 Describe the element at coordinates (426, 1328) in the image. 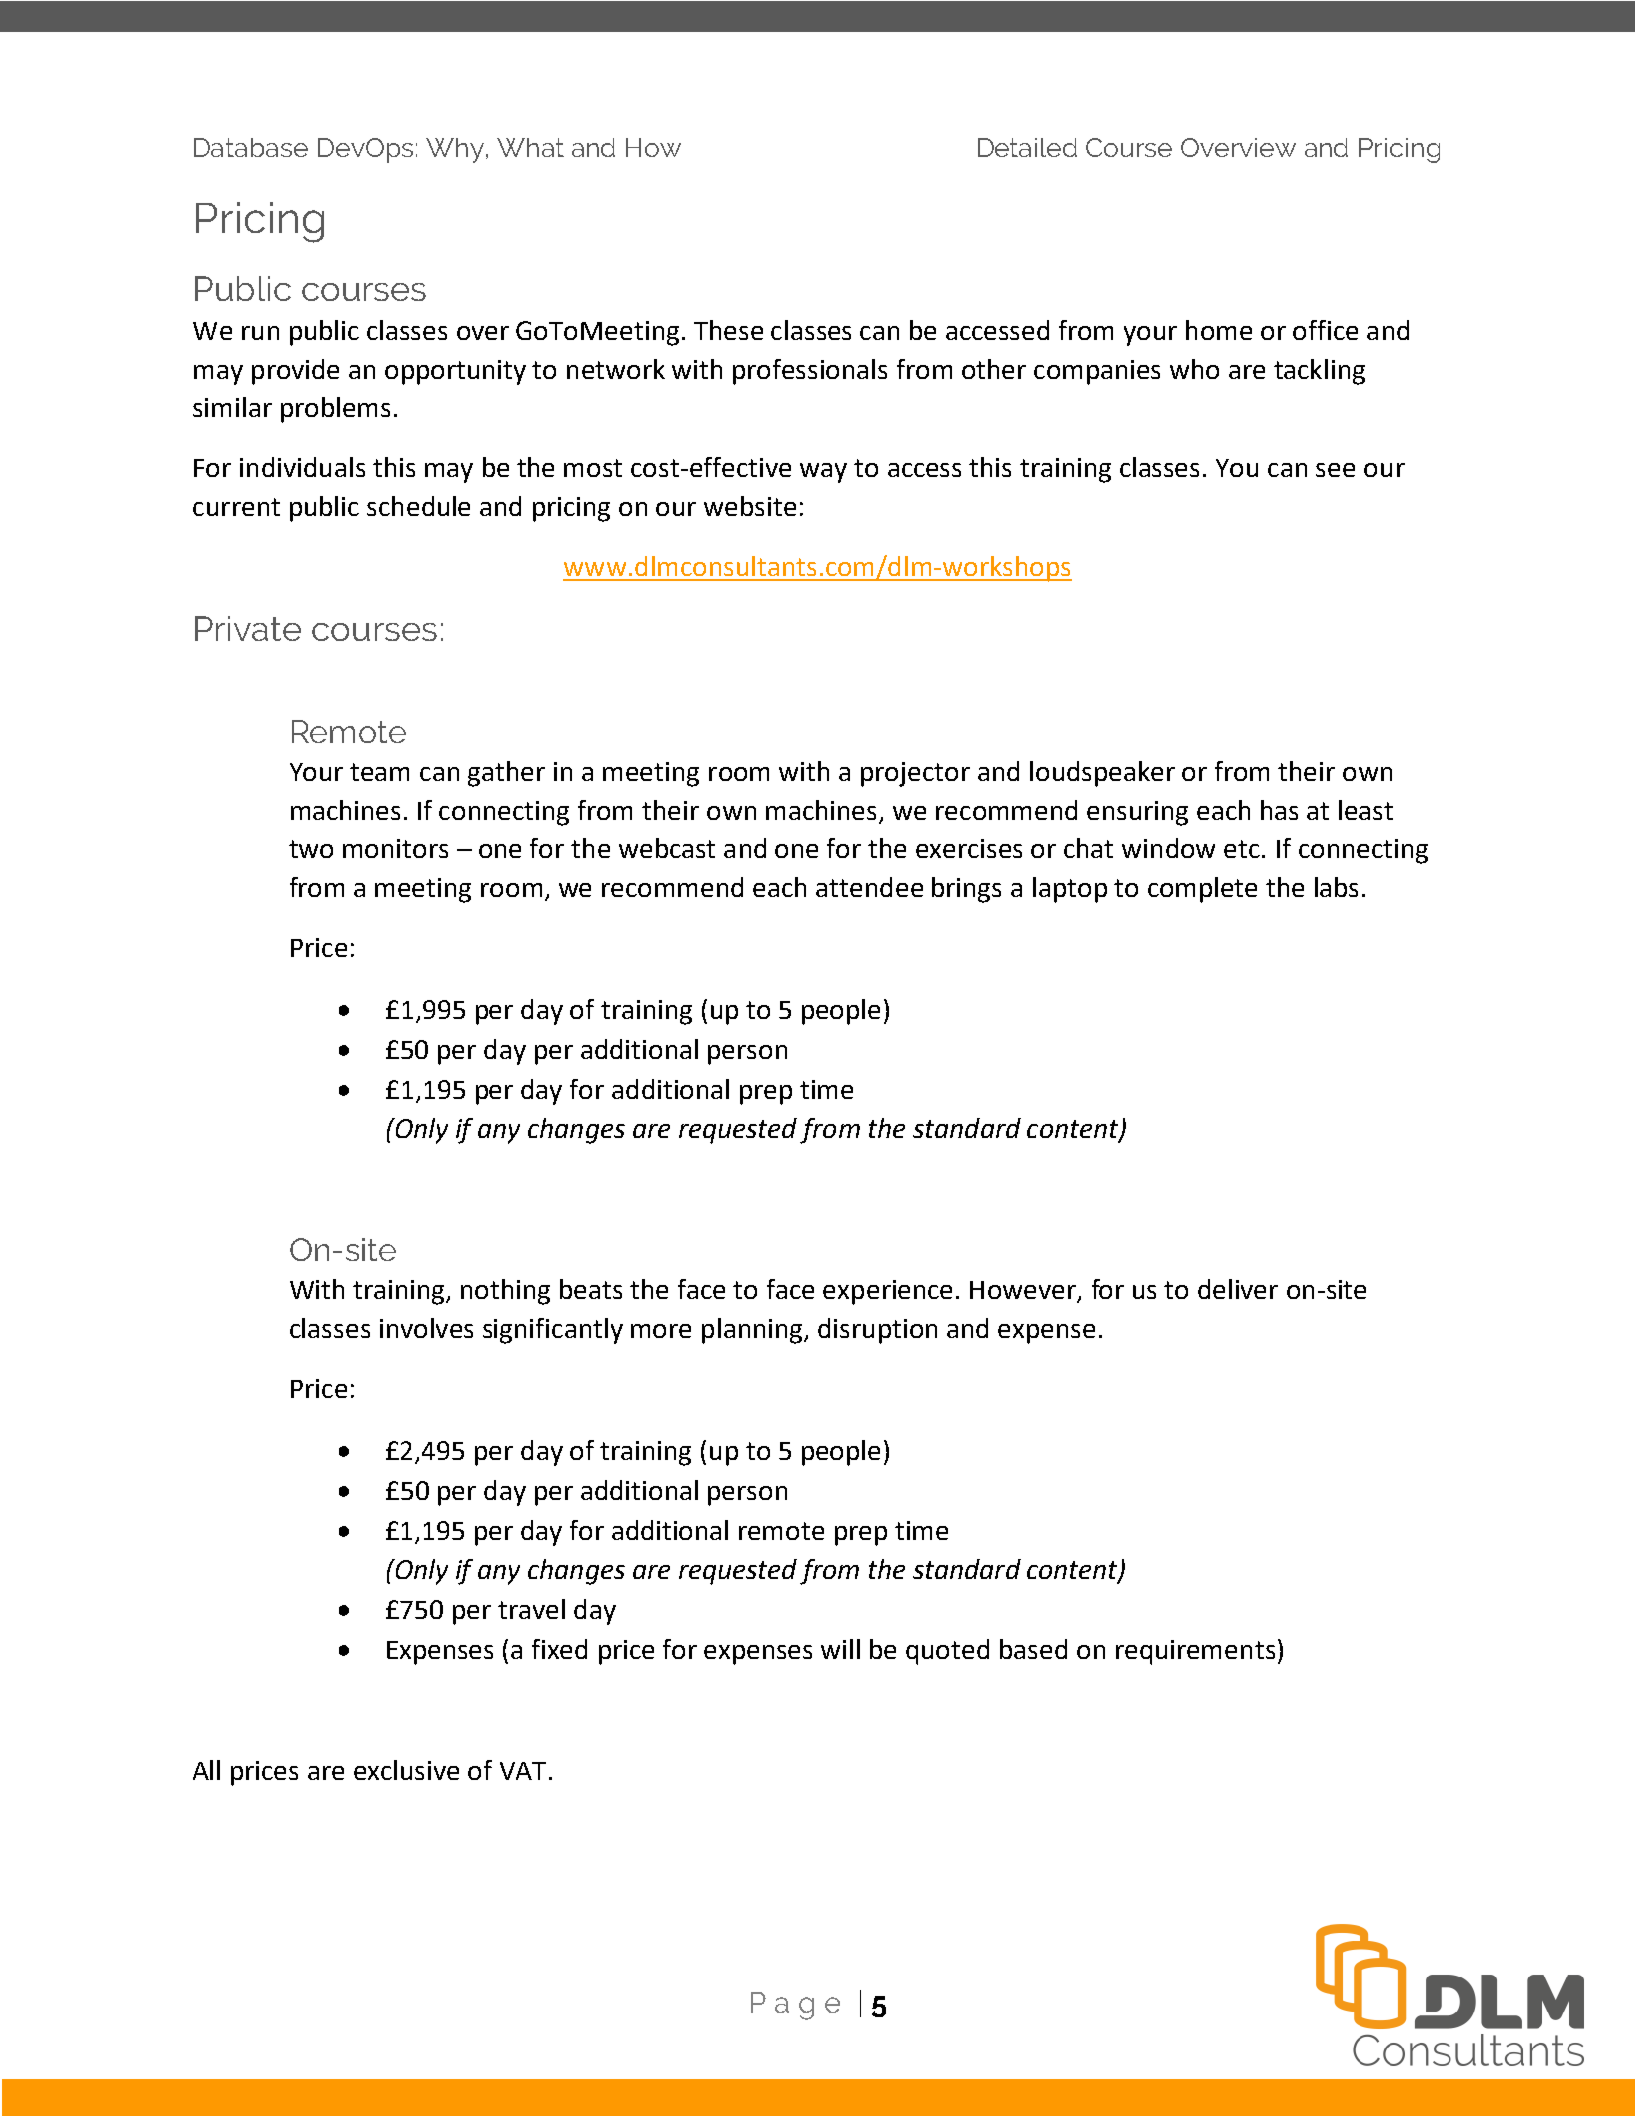

I see `involves` at that location.
